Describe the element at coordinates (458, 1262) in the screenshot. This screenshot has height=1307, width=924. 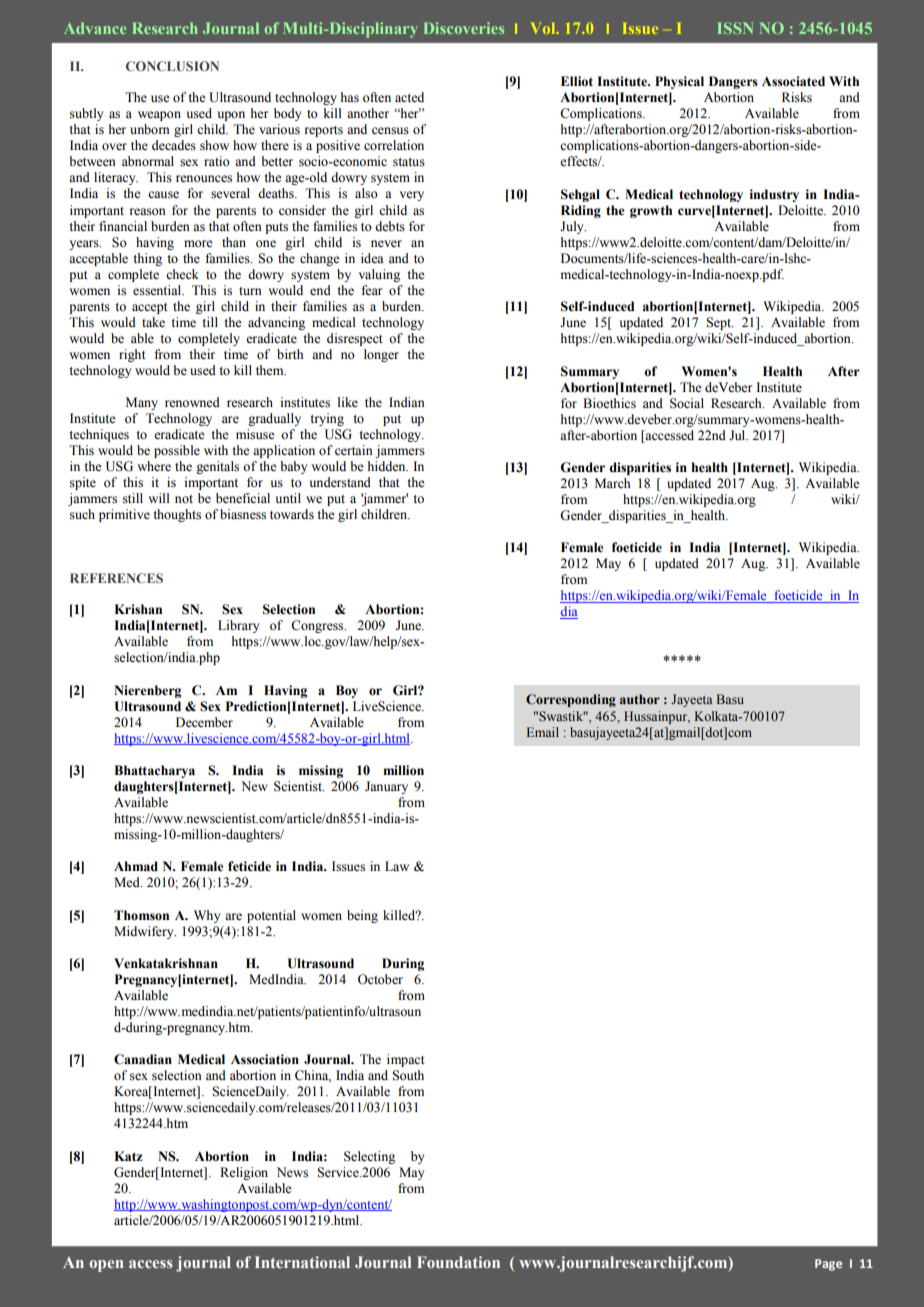
I see `Foundation` at that location.
